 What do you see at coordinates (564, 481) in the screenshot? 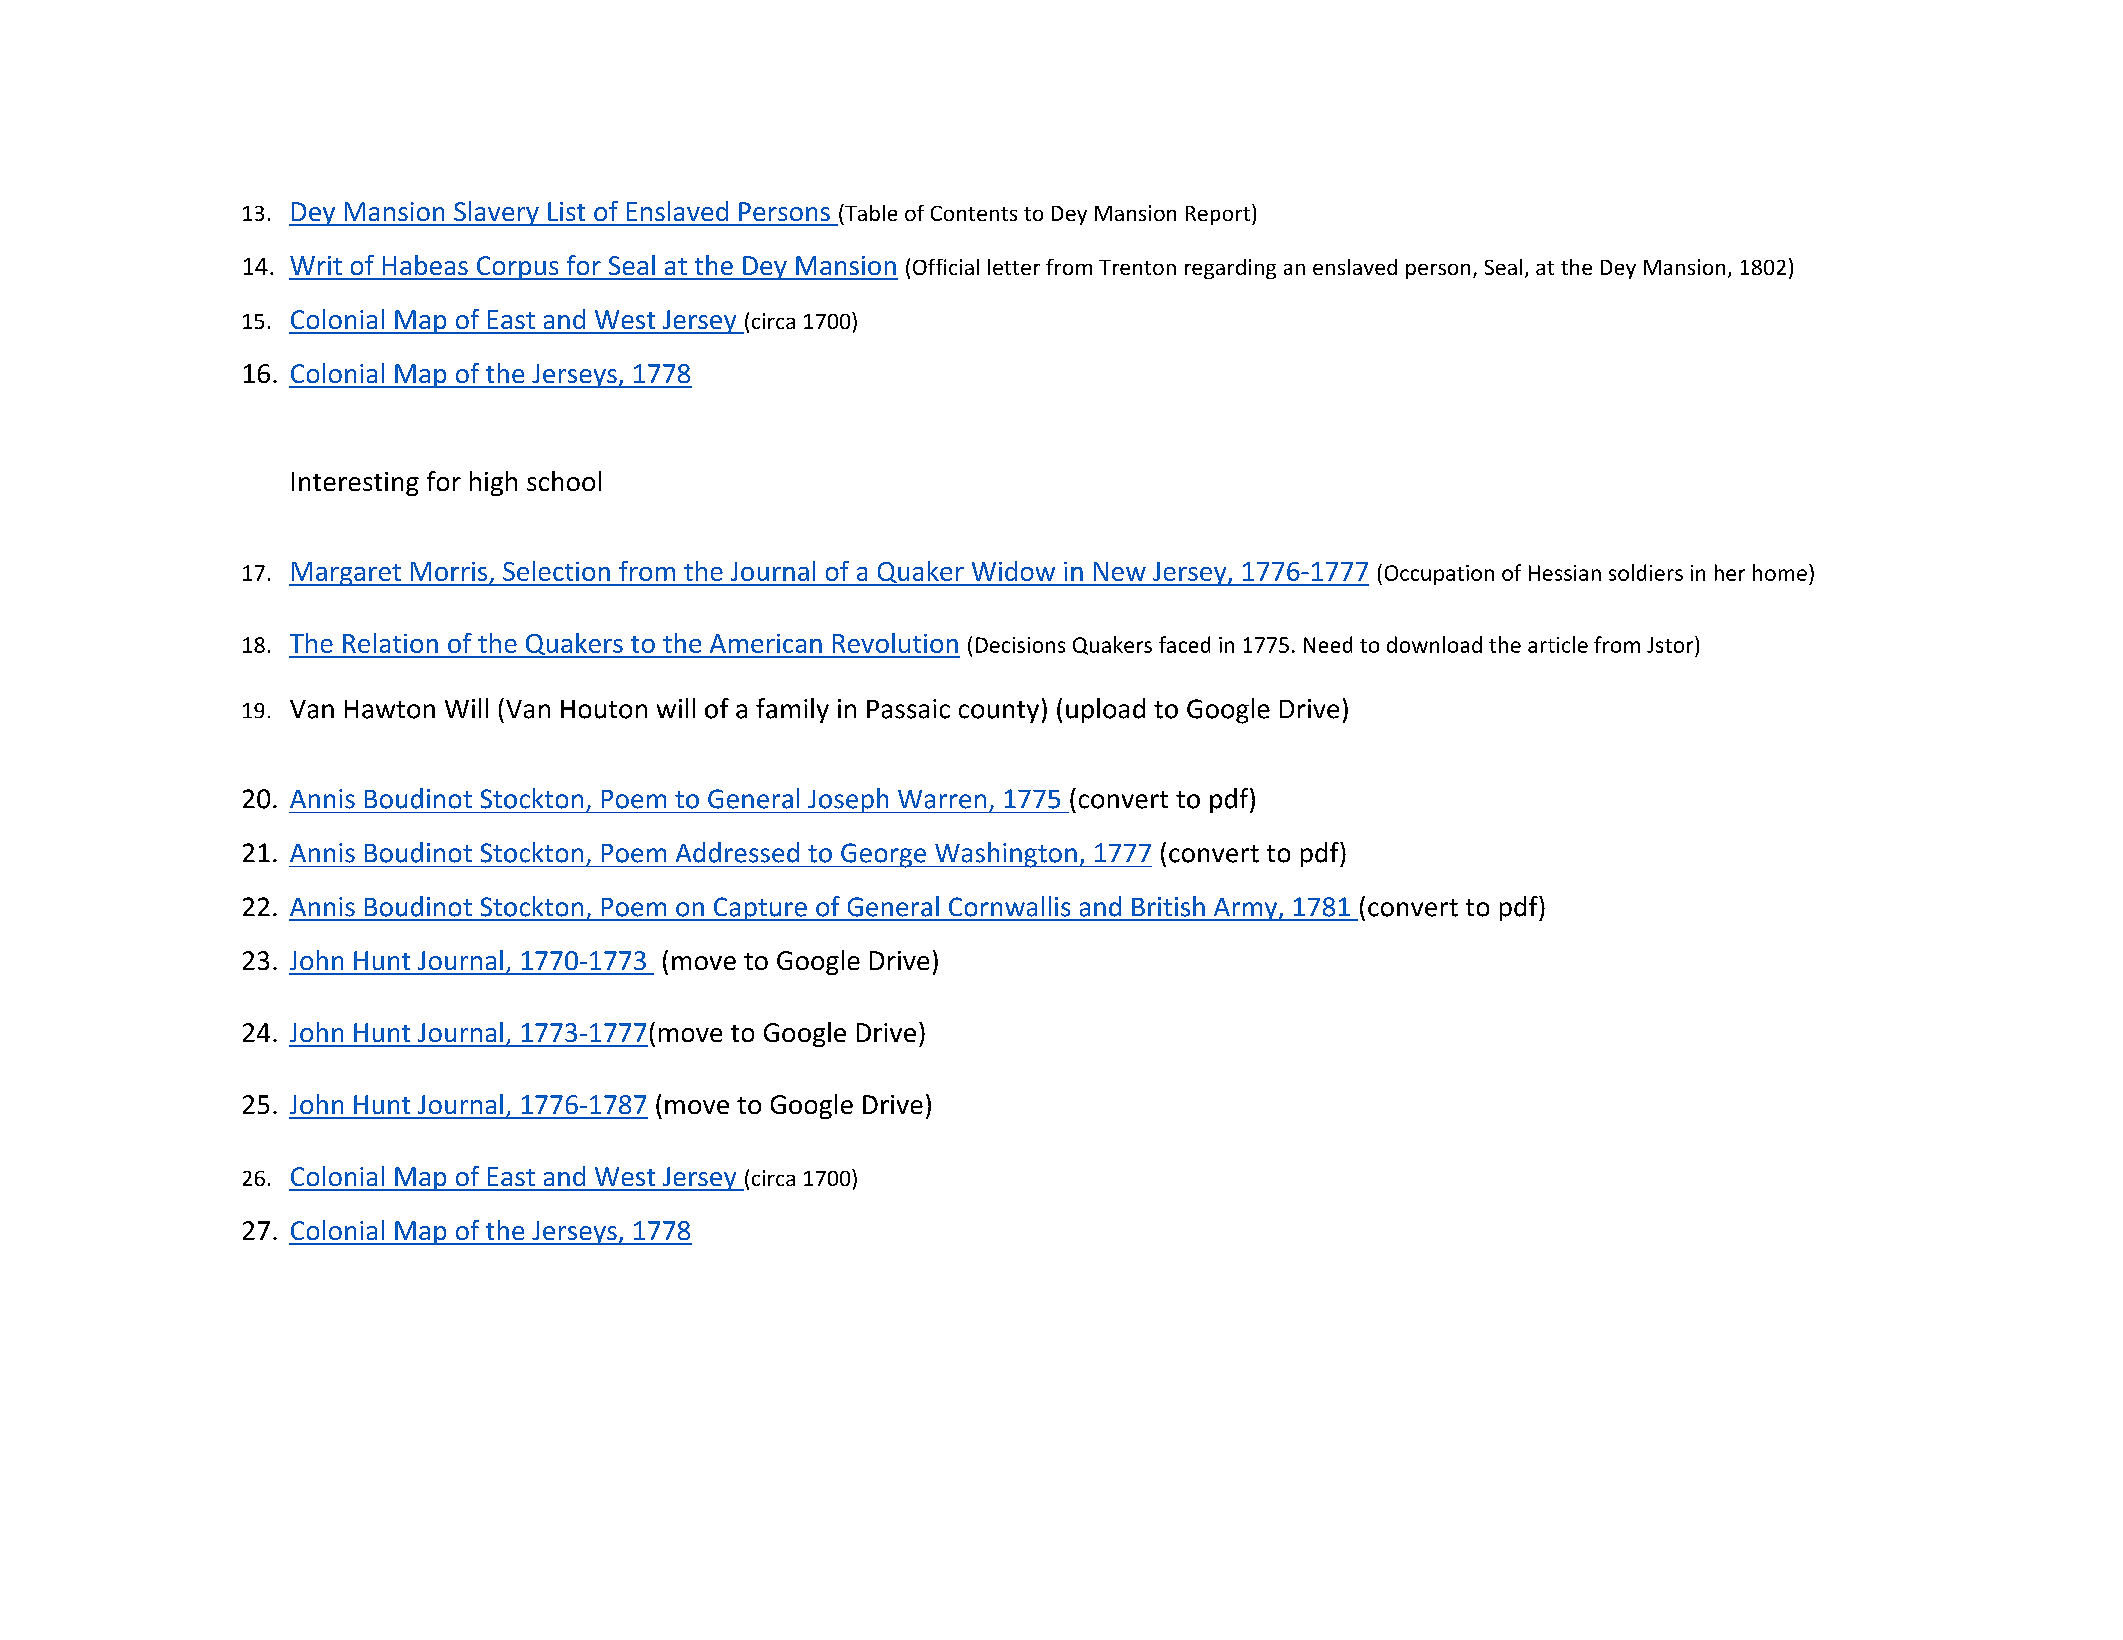
I see `school` at bounding box center [564, 481].
